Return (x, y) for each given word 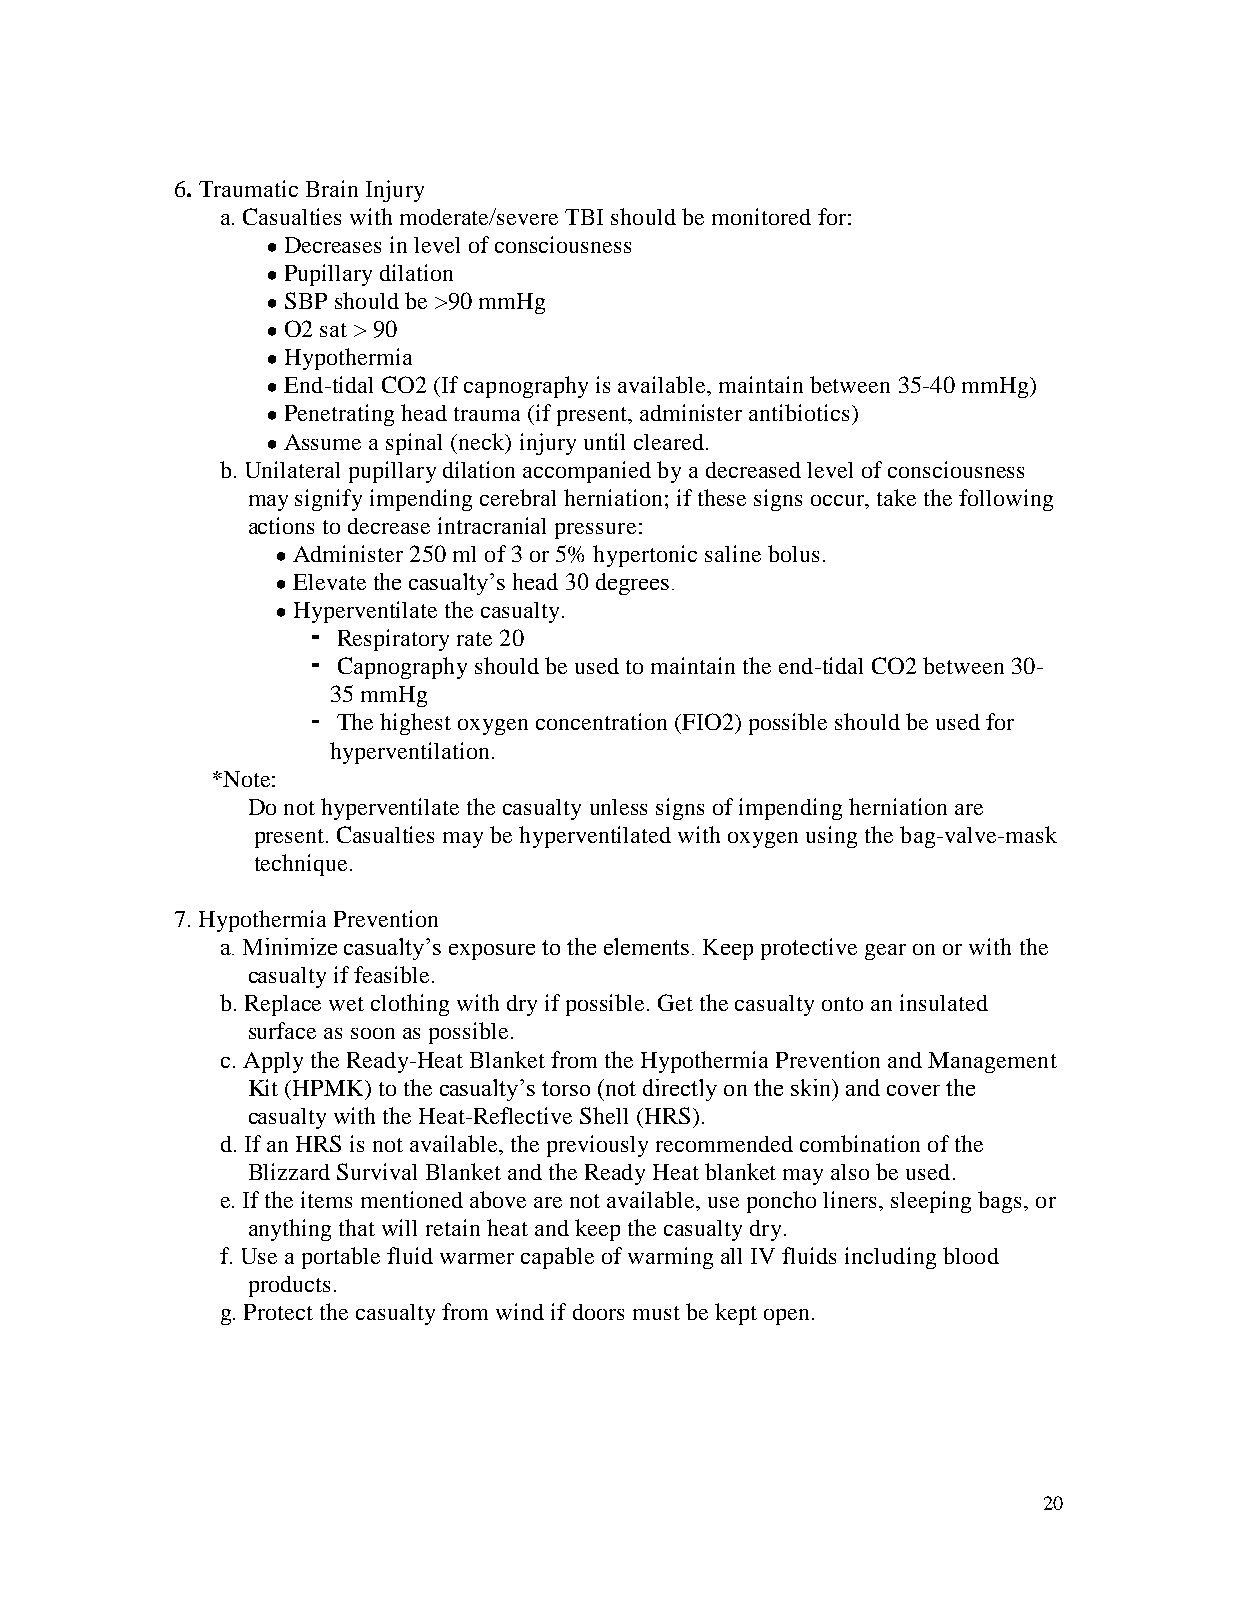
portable (341, 1258)
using (831, 837)
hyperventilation (409, 753)
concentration (601, 721)
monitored (761, 216)
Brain (332, 188)
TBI (584, 217)
